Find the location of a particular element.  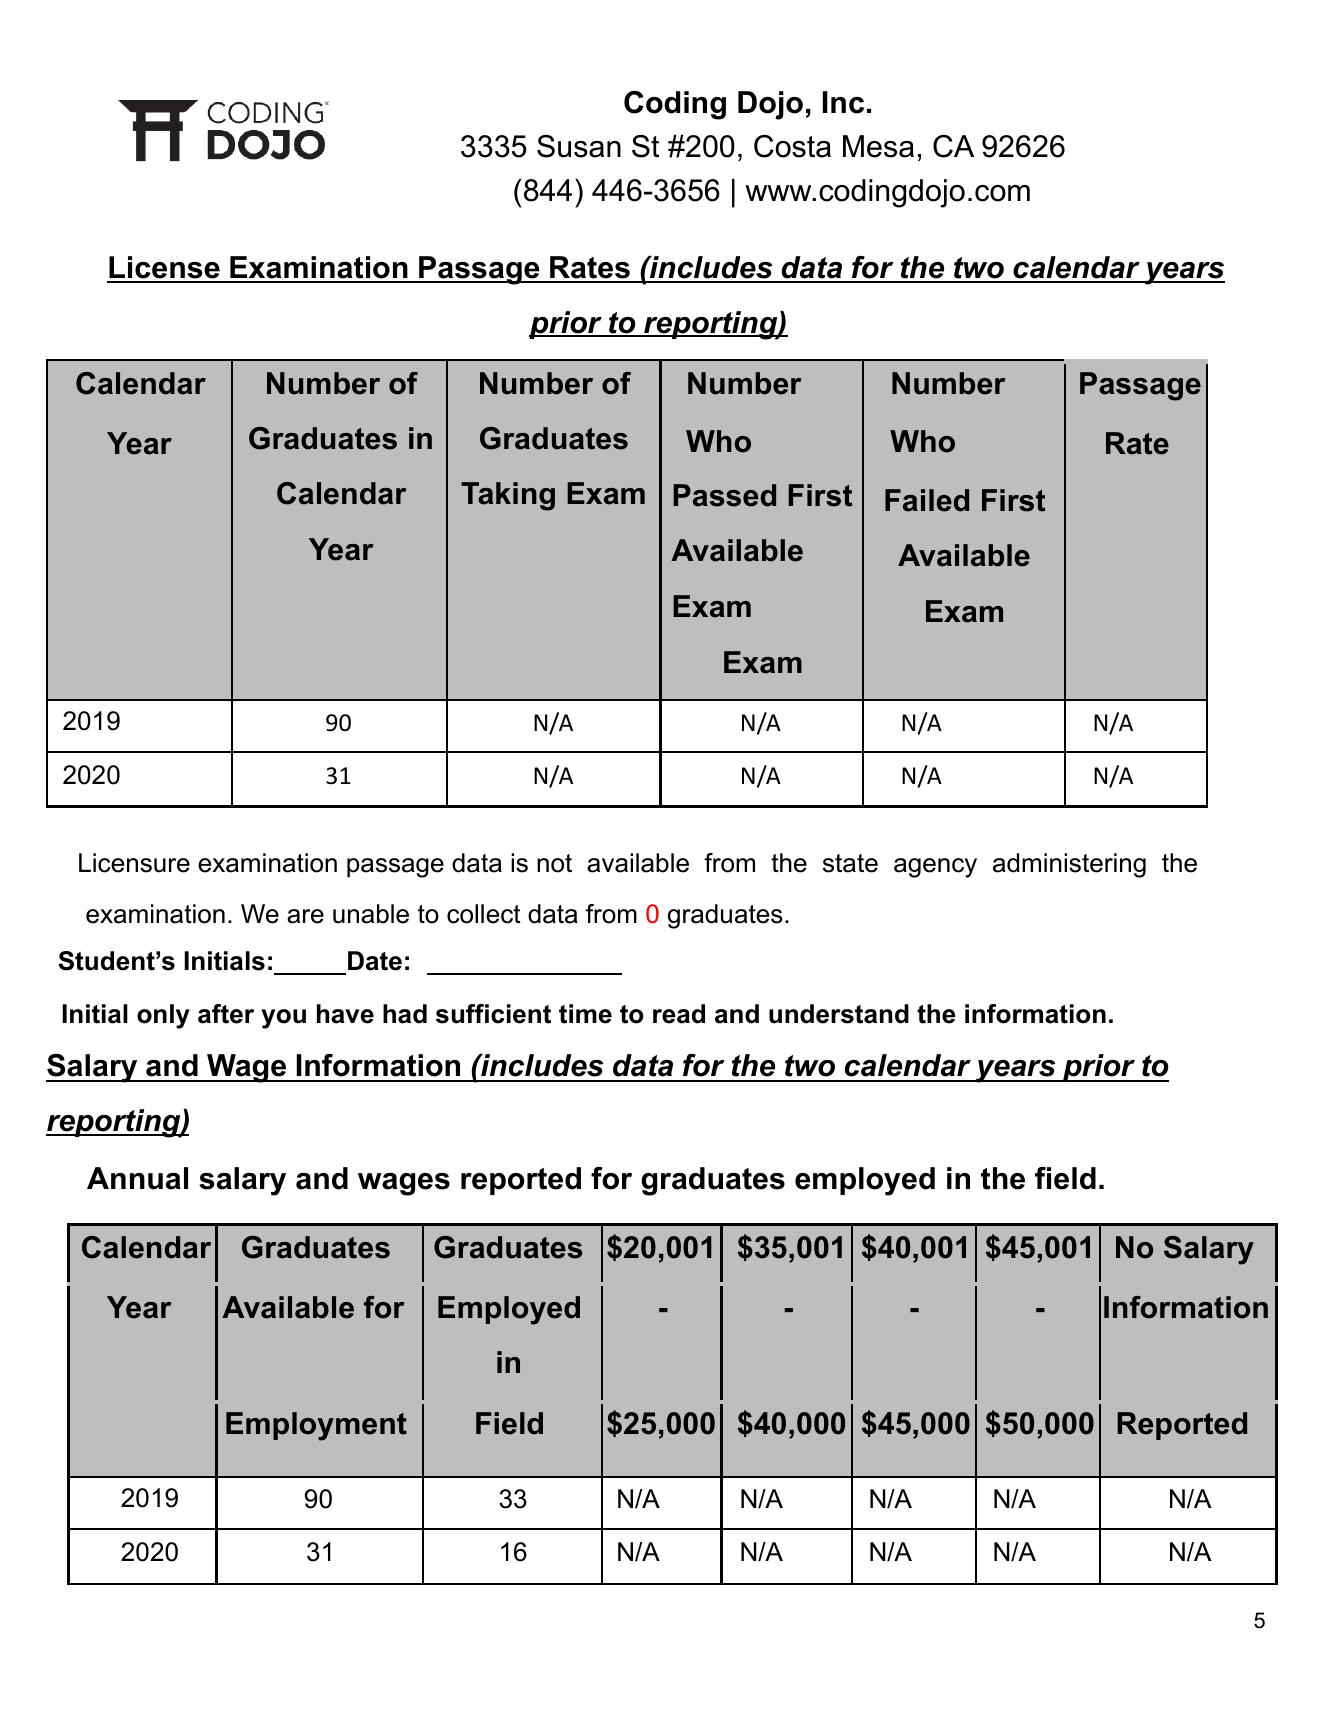

Failed is located at coordinates (927, 500).
